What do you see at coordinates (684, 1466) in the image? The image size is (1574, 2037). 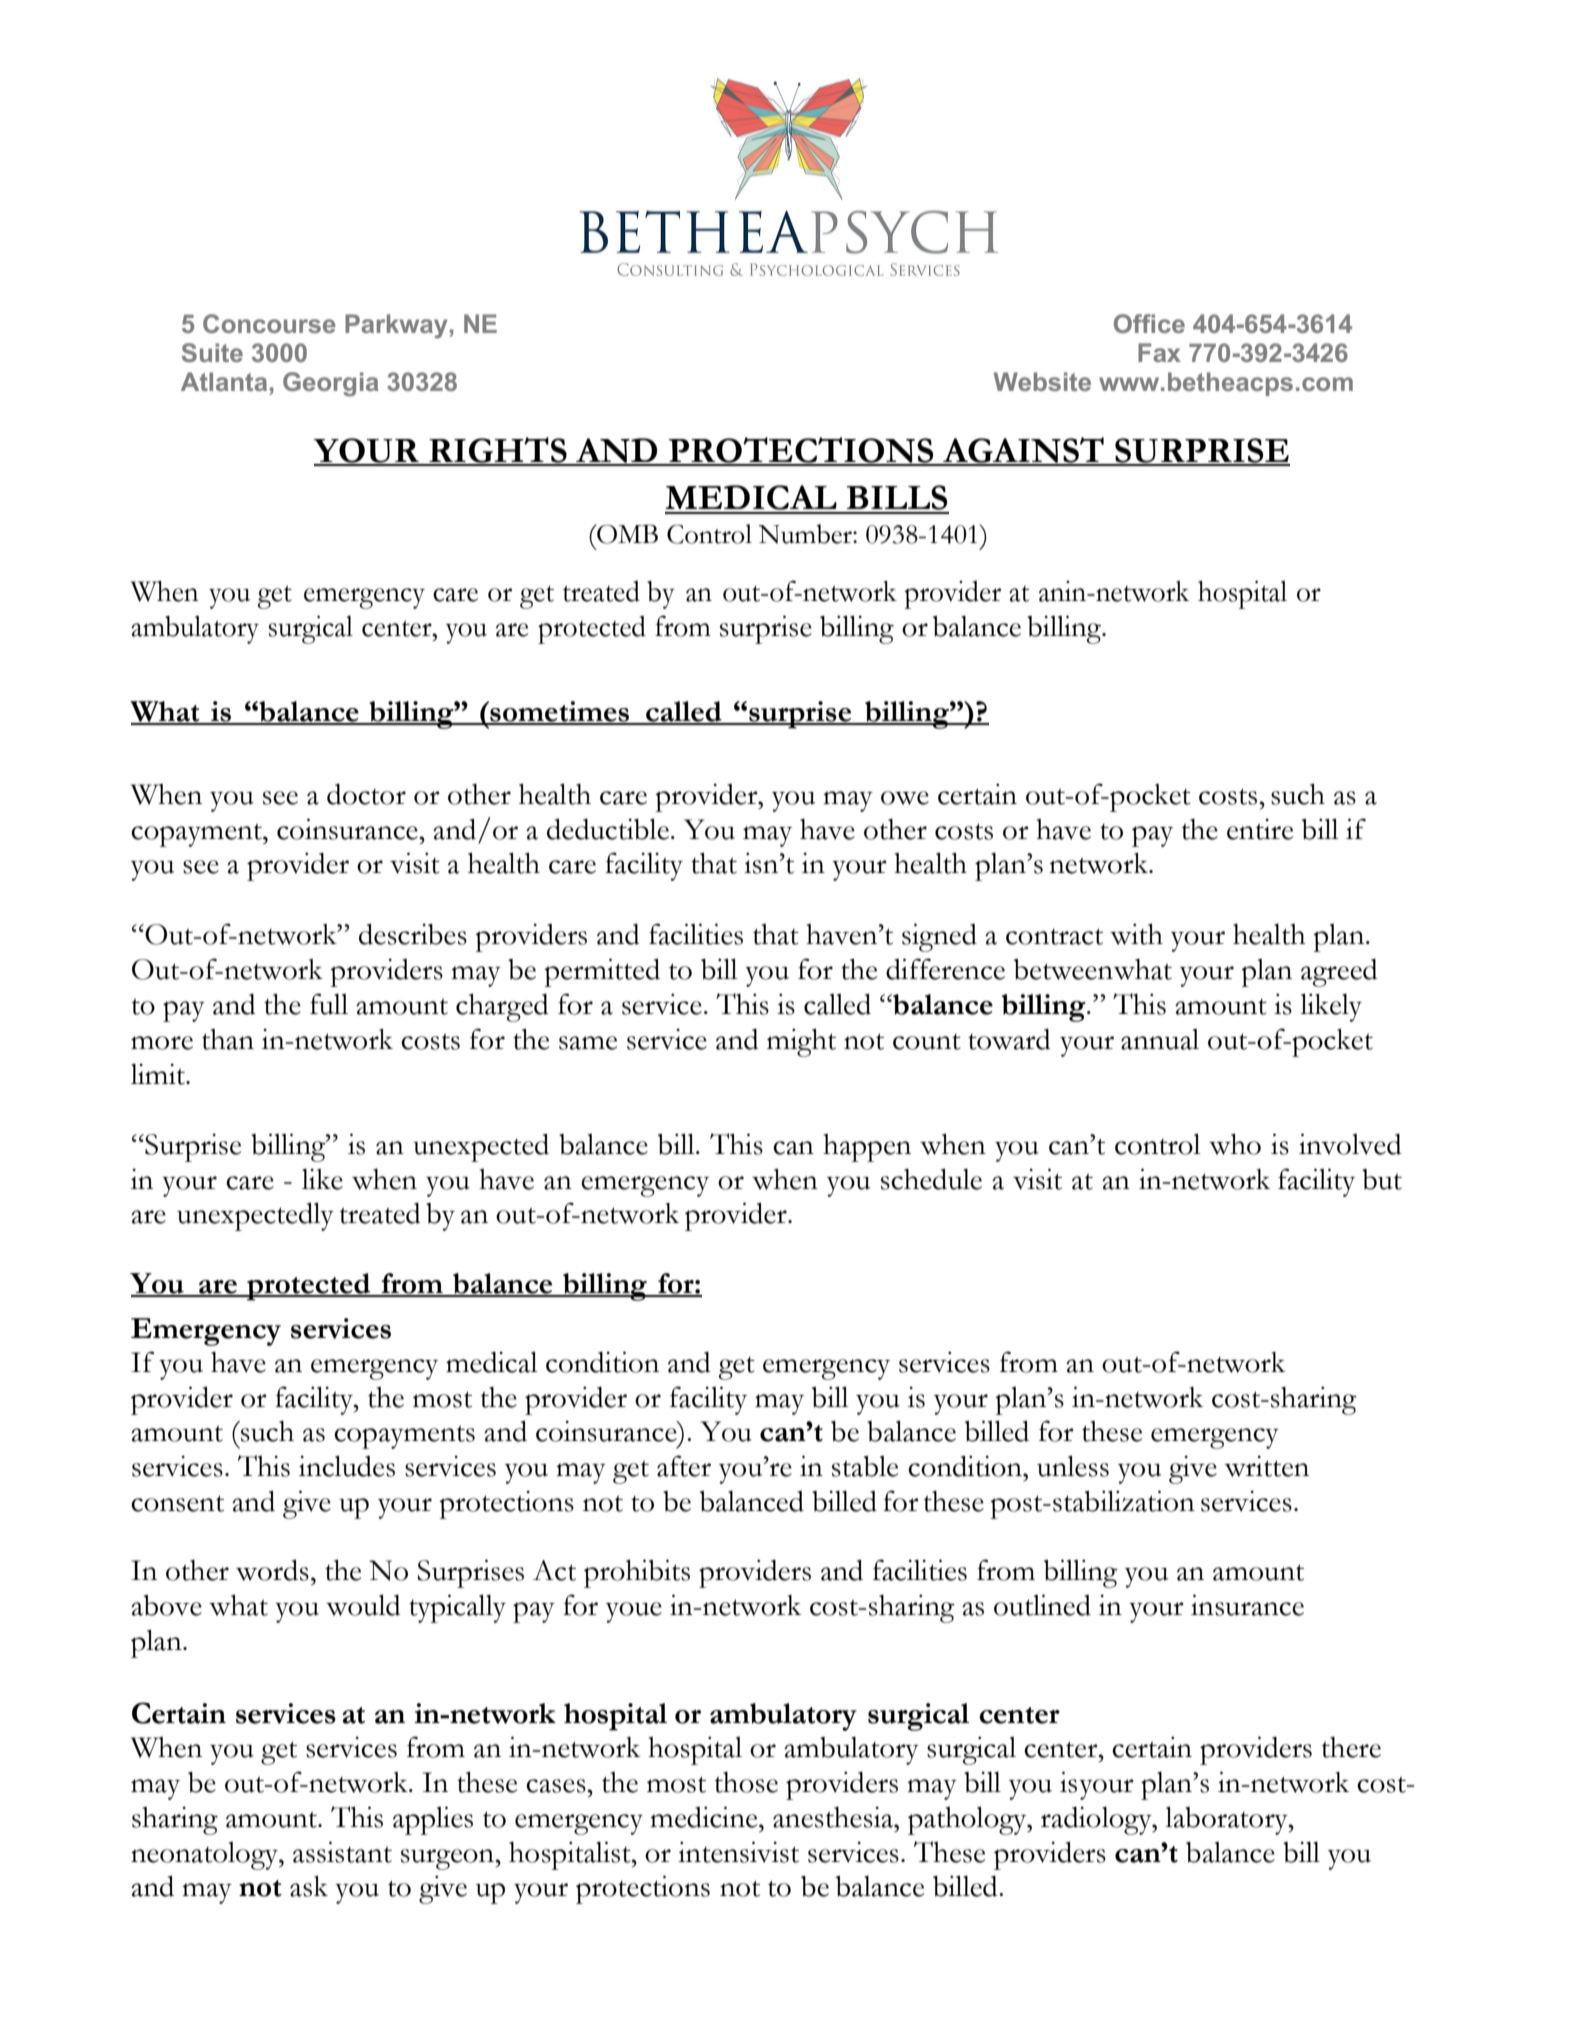 I see `after` at bounding box center [684, 1466].
